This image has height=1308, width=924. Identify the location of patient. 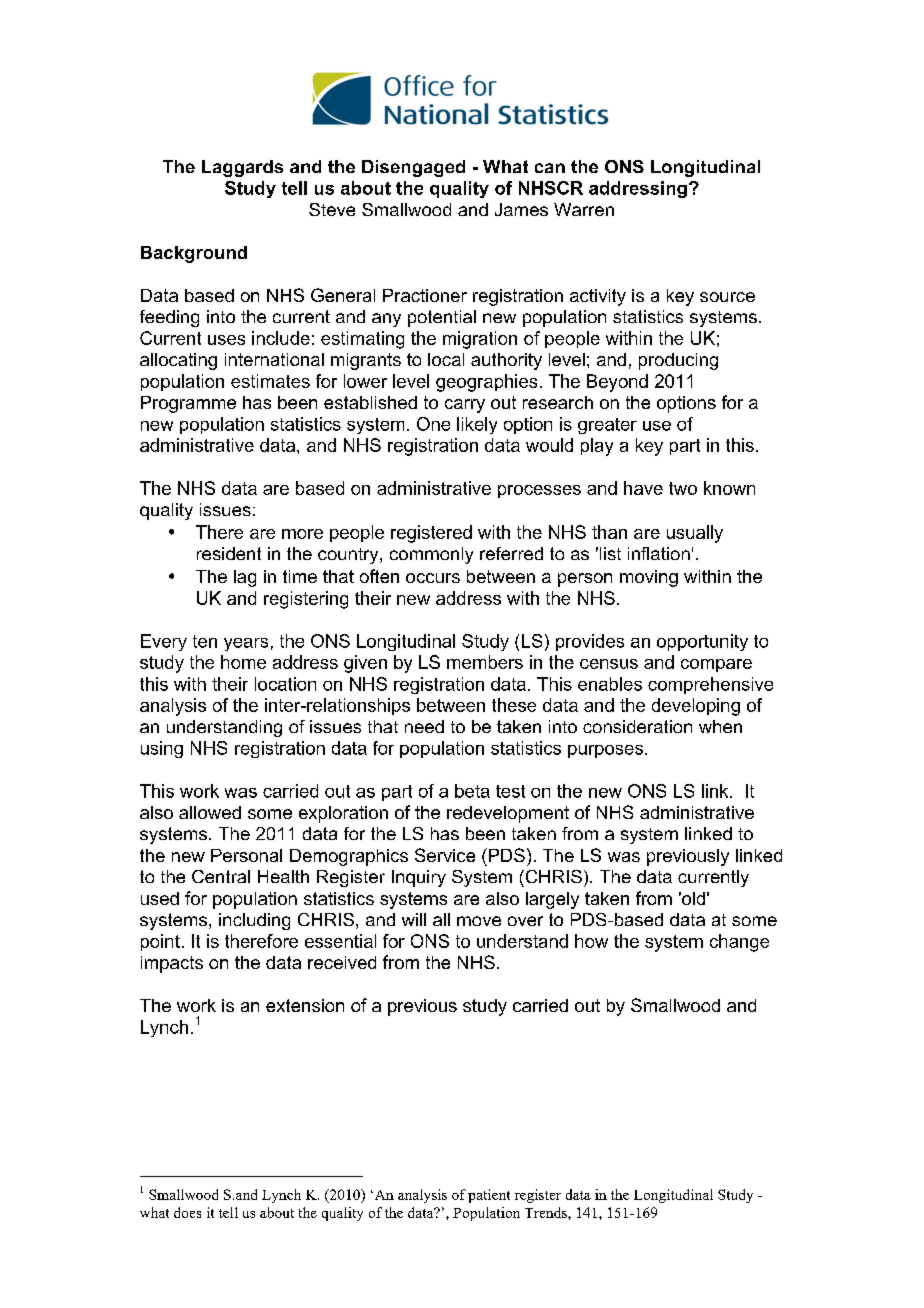
(489, 1196).
